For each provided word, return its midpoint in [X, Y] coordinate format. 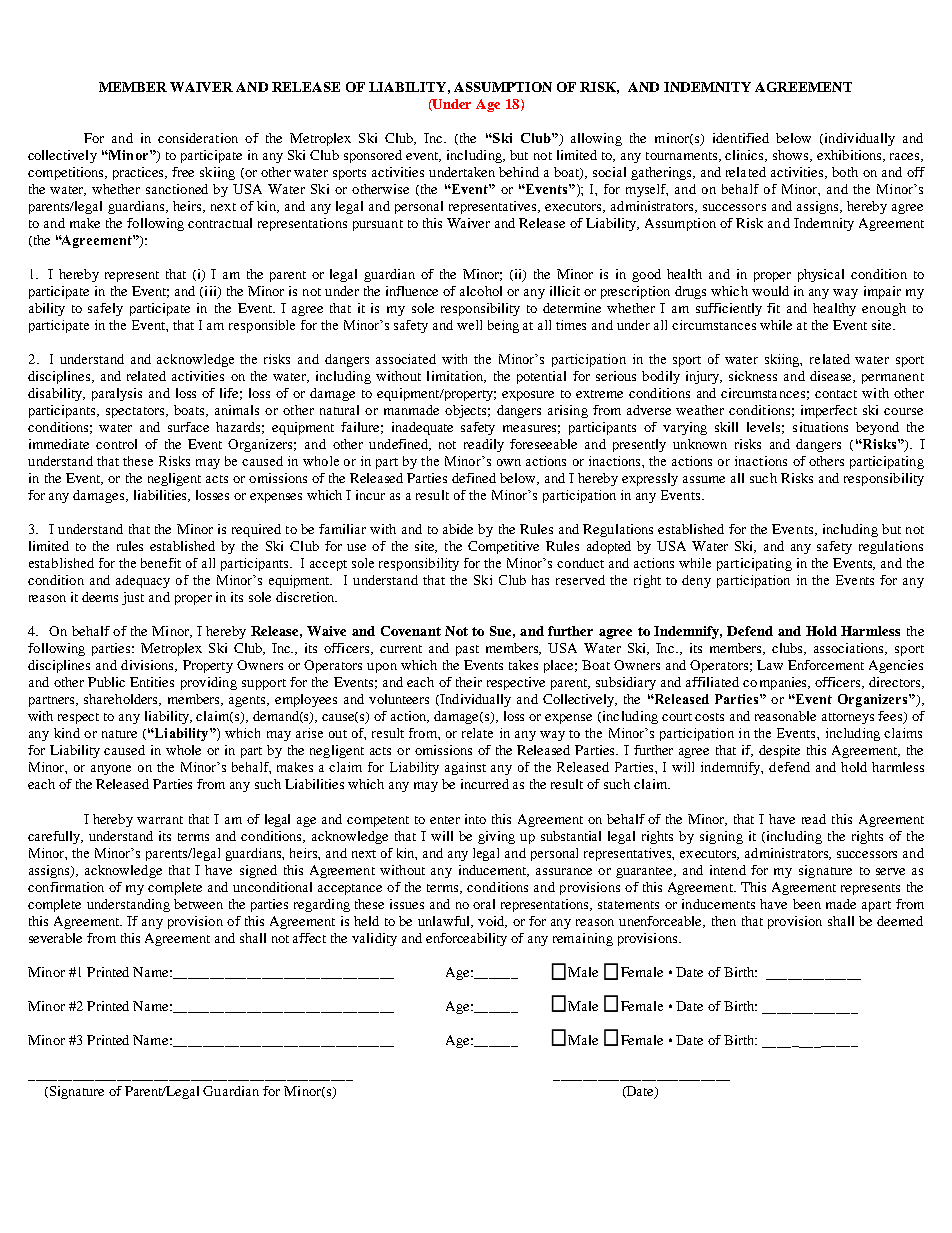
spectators [136, 412]
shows [792, 156]
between [198, 904]
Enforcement [826, 665]
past [467, 650]
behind [519, 172]
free [183, 172]
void [492, 922]
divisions [149, 666]
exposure [528, 396]
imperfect [829, 411]
